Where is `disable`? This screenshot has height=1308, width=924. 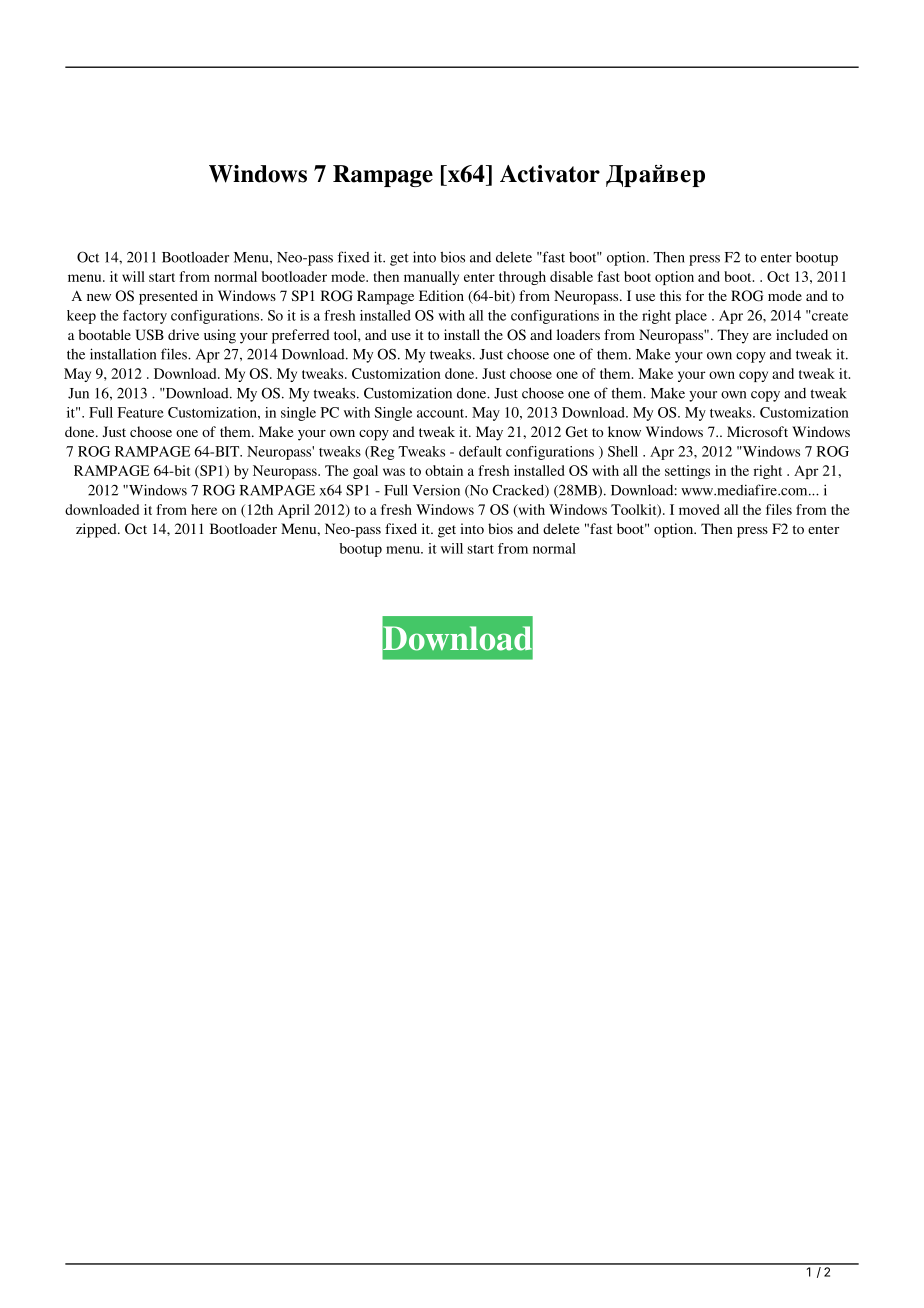
disable is located at coordinates (571, 276).
